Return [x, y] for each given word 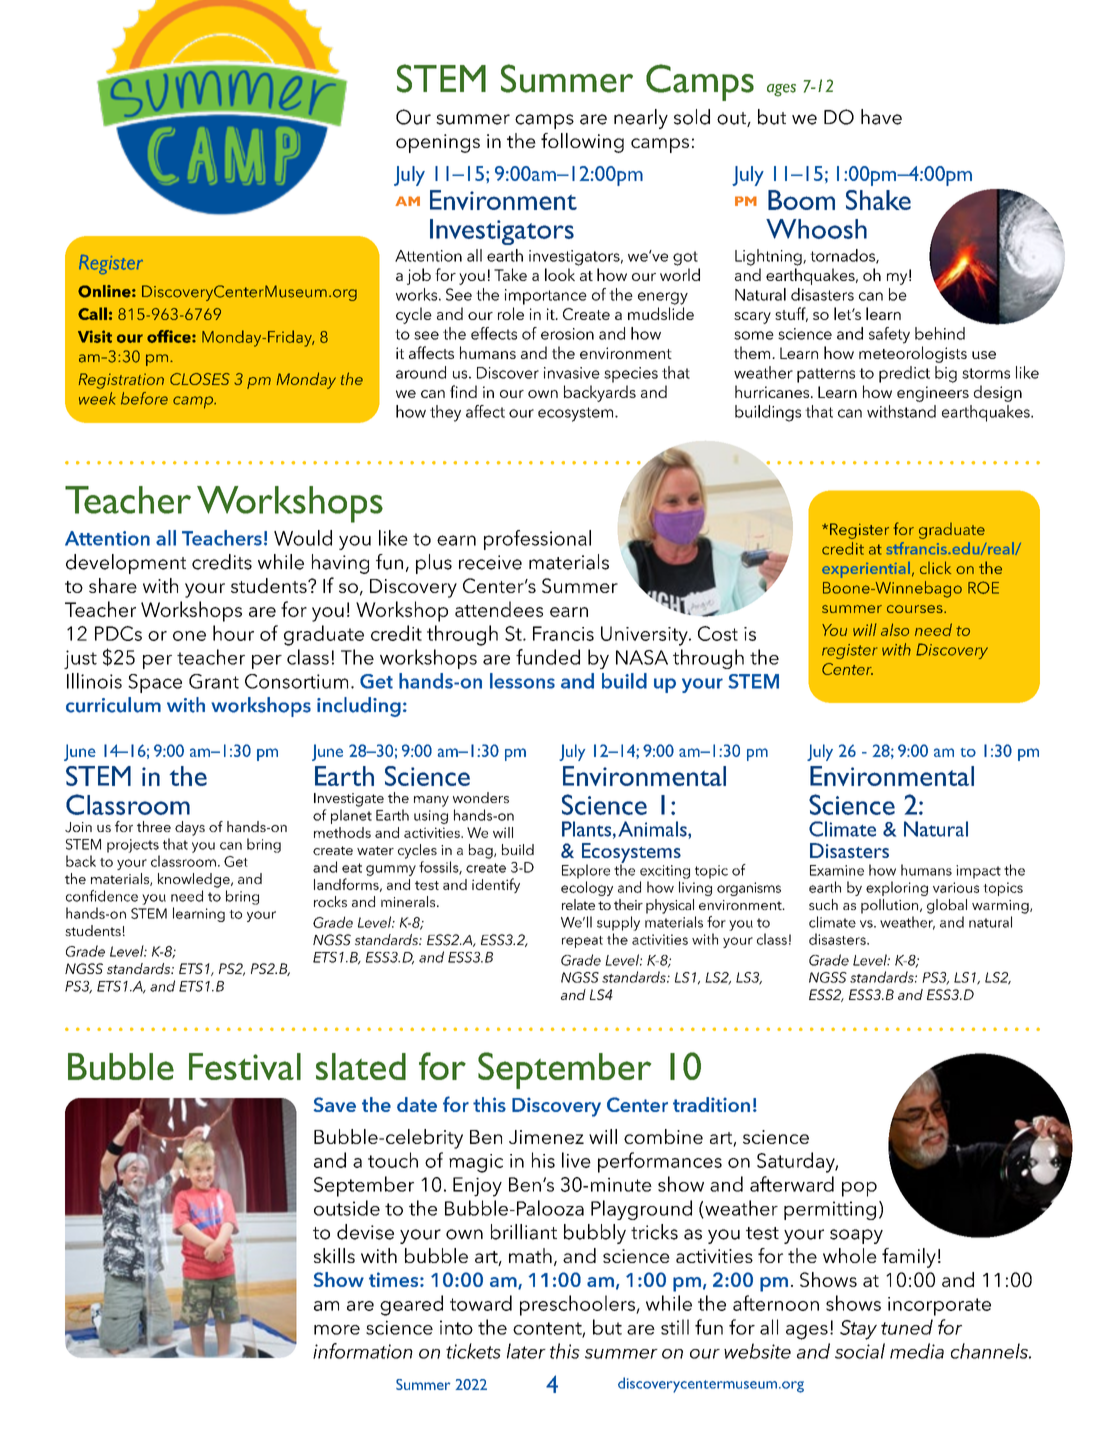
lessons [522, 681]
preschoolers [578, 1305]
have [881, 117]
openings [438, 143]
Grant [214, 681]
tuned [907, 1327]
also [895, 629]
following [582, 143]
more [337, 1330]
